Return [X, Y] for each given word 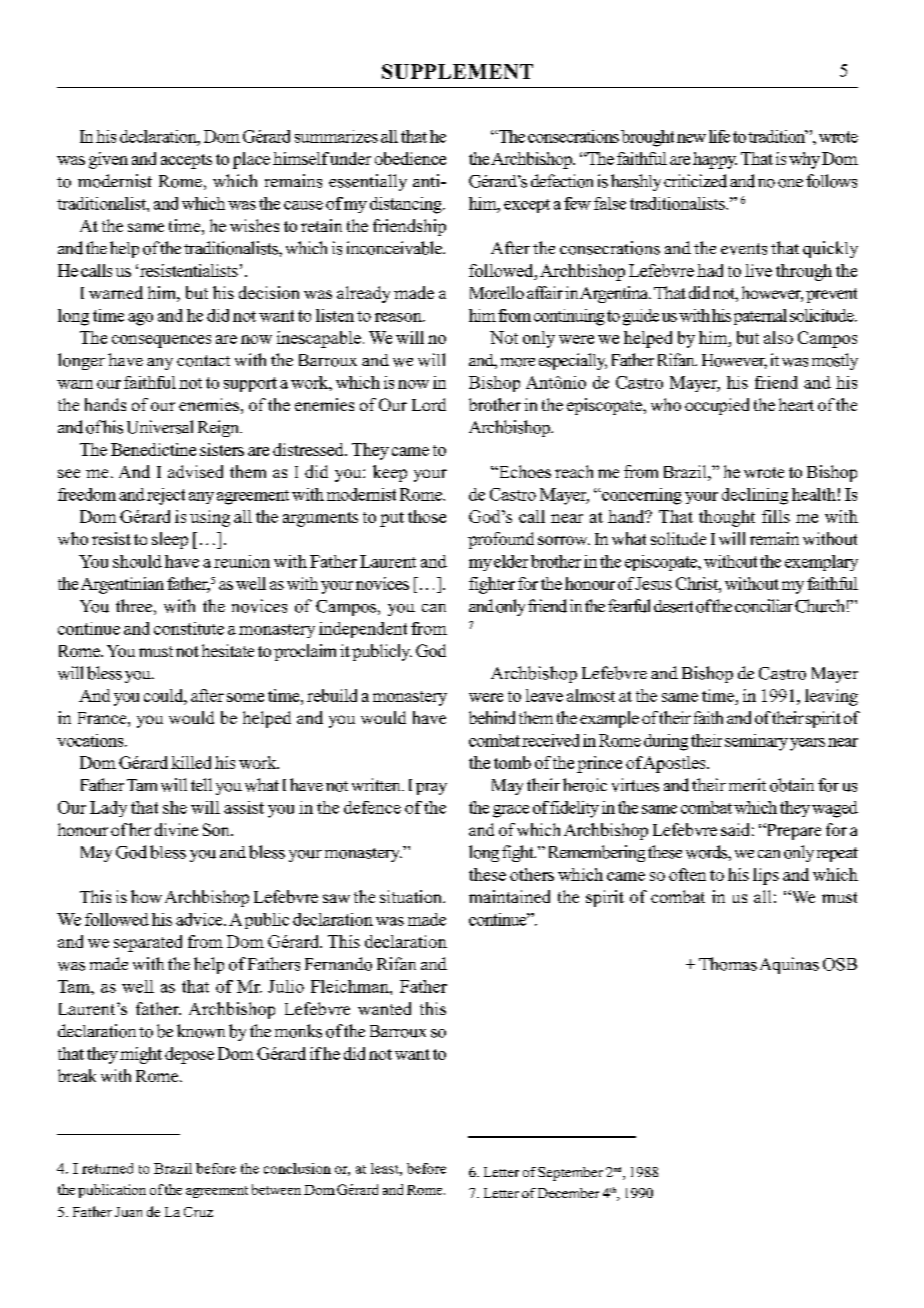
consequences [161, 341]
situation [412, 896]
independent [363, 630]
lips [766, 876]
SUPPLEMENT [457, 71]
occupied [717, 406]
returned [107, 1168]
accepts [186, 161]
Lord [429, 404]
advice [200, 919]
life [719, 136]
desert [673, 606]
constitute [189, 628]
